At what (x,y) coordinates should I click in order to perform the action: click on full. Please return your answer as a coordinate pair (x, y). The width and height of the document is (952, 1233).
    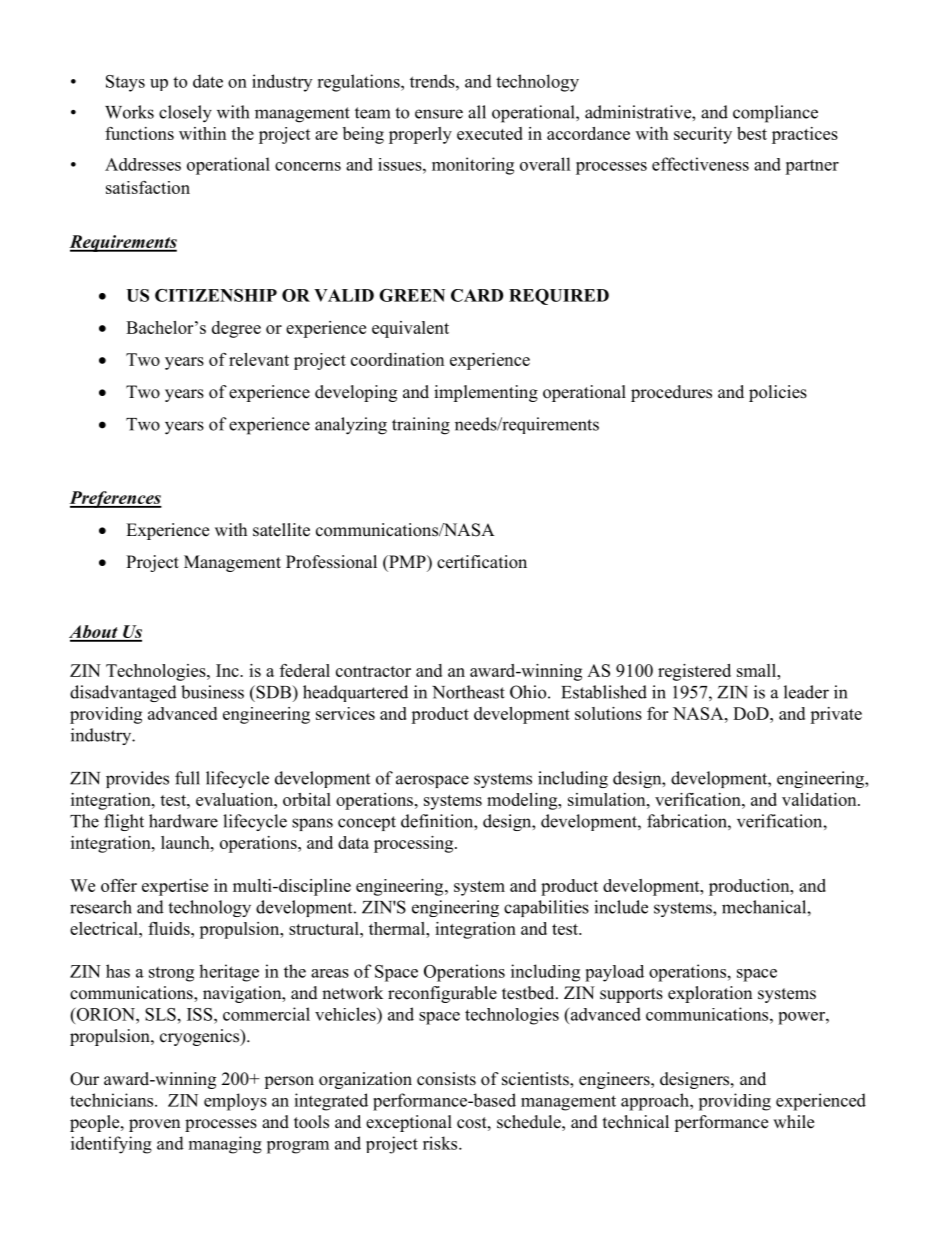
    Looking at the image, I should click on (187, 778).
